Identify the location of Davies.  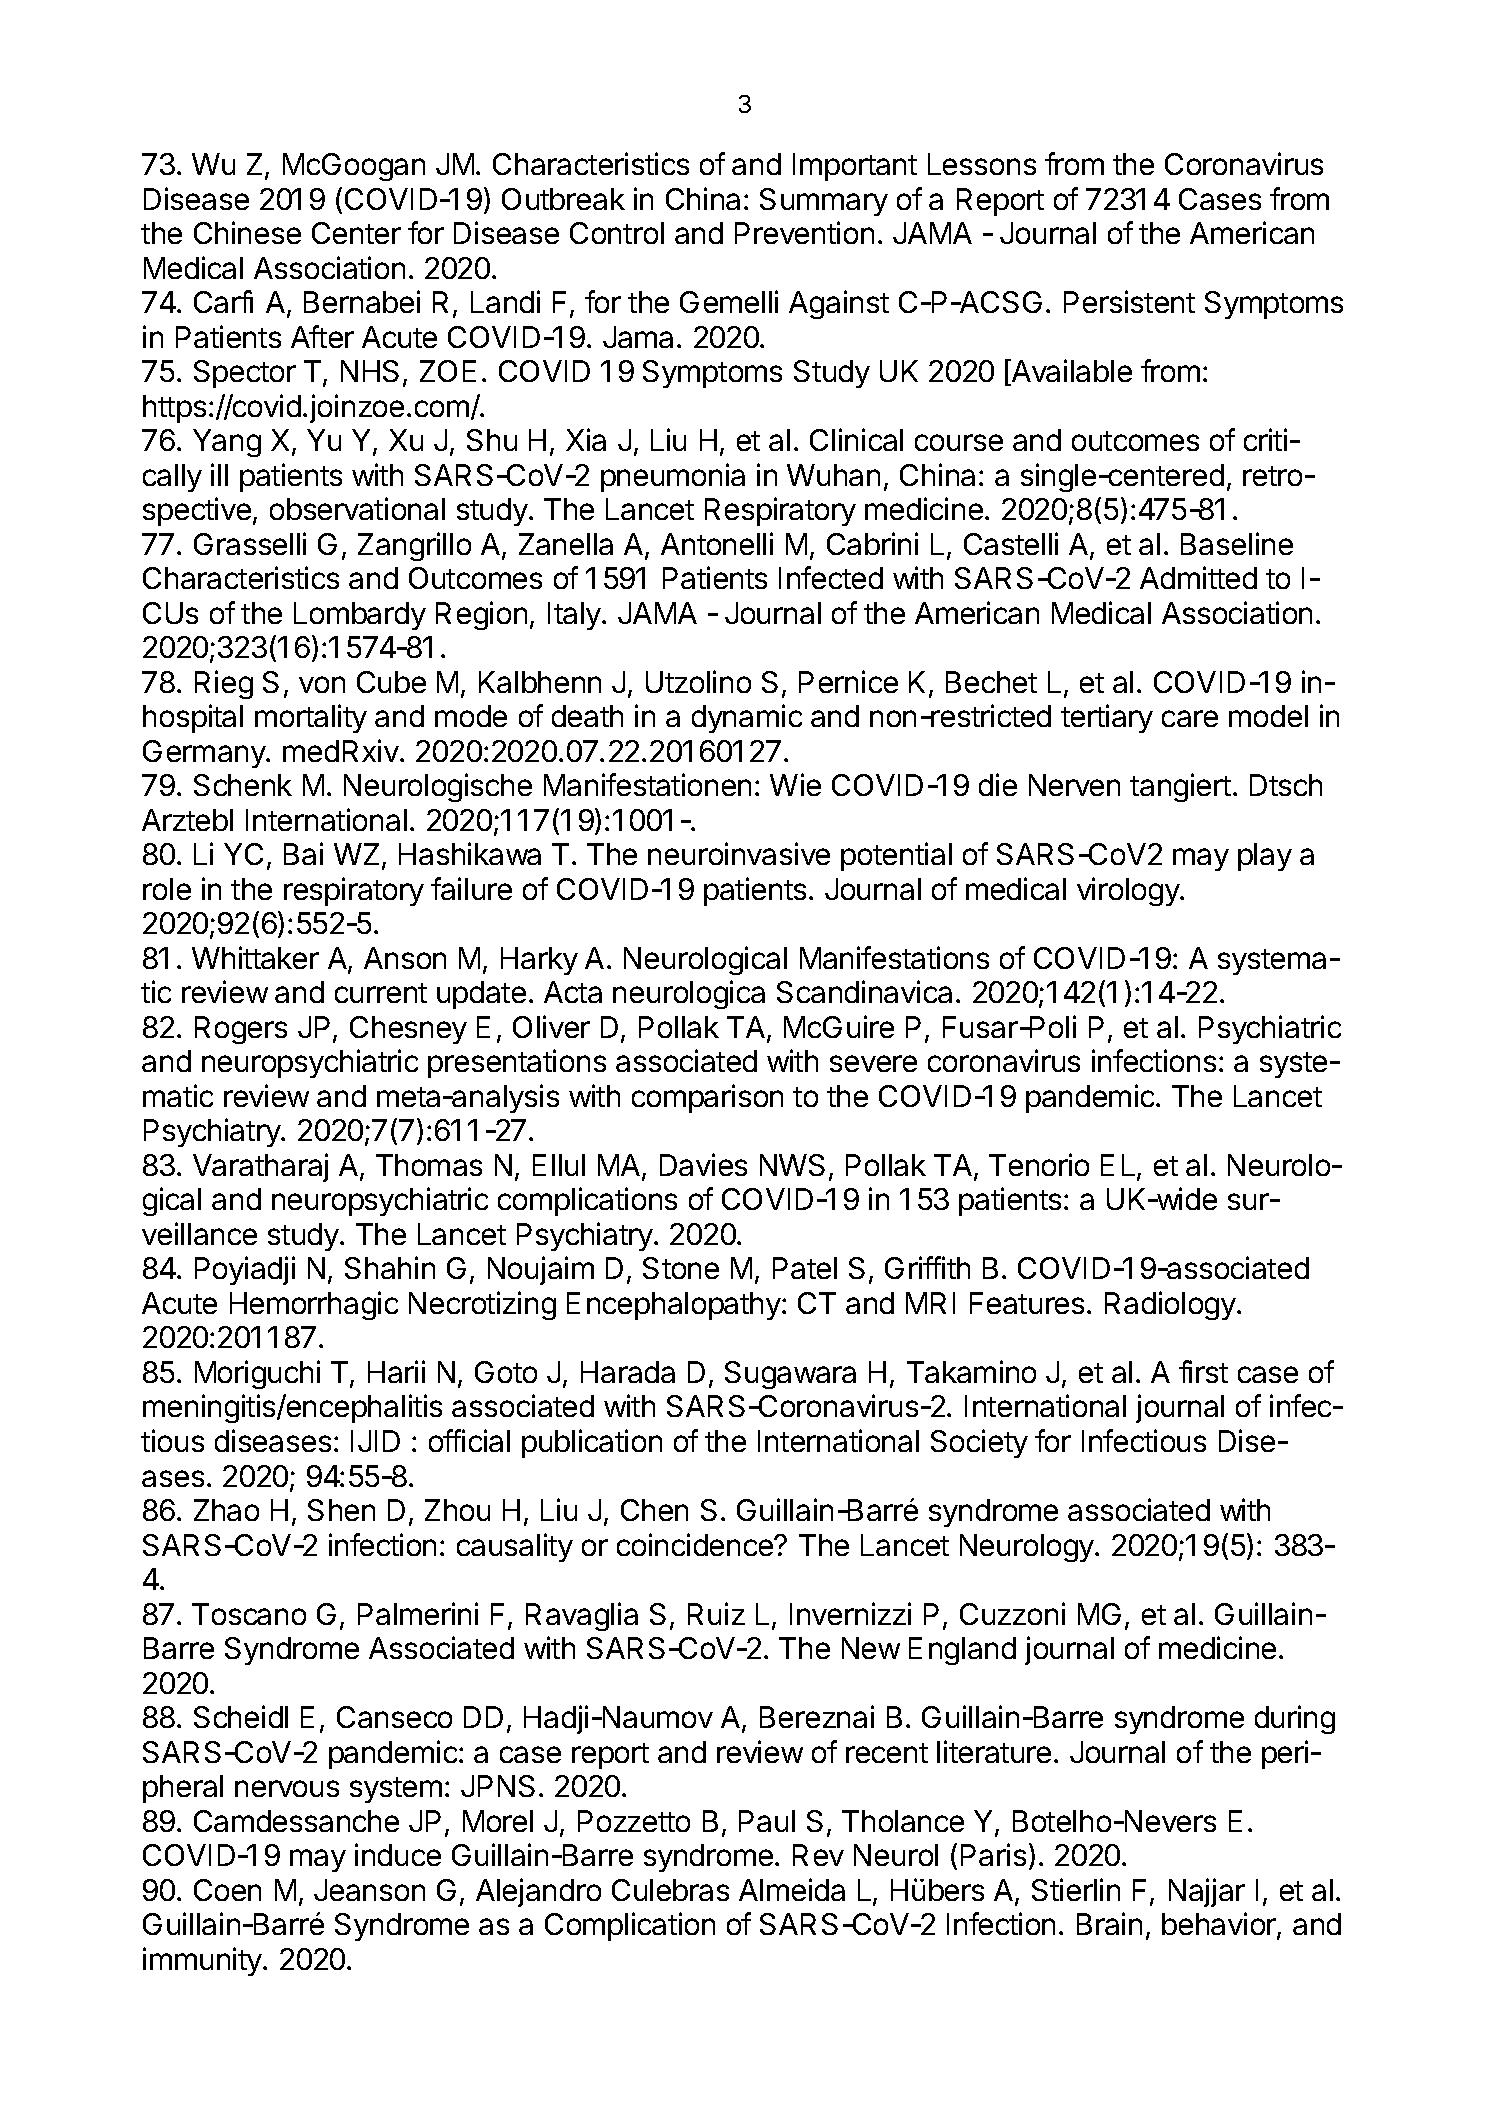
(703, 1164).
